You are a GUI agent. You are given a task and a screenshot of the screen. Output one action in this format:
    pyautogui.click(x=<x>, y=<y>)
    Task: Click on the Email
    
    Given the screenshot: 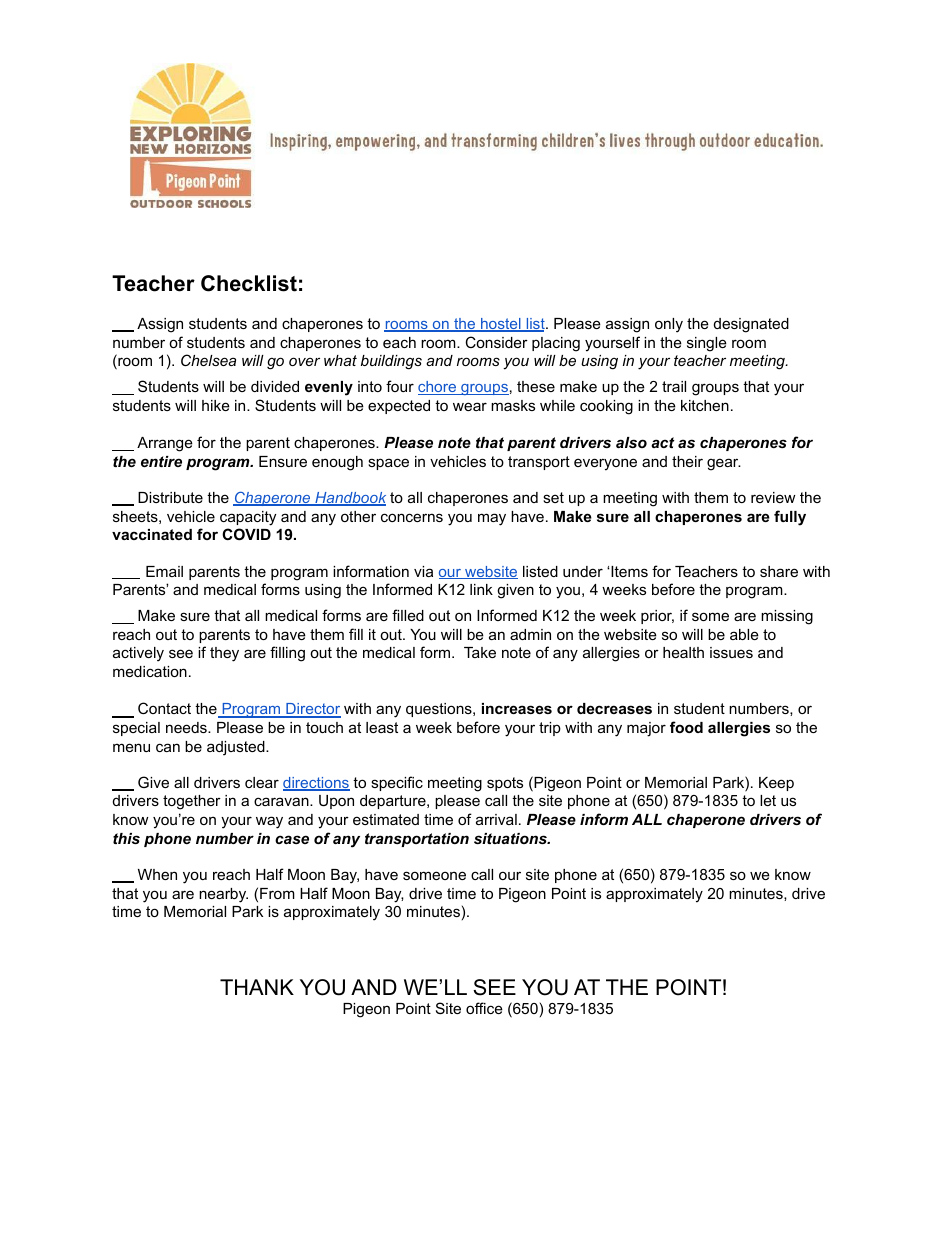 What is the action you would take?
    pyautogui.click(x=164, y=571)
